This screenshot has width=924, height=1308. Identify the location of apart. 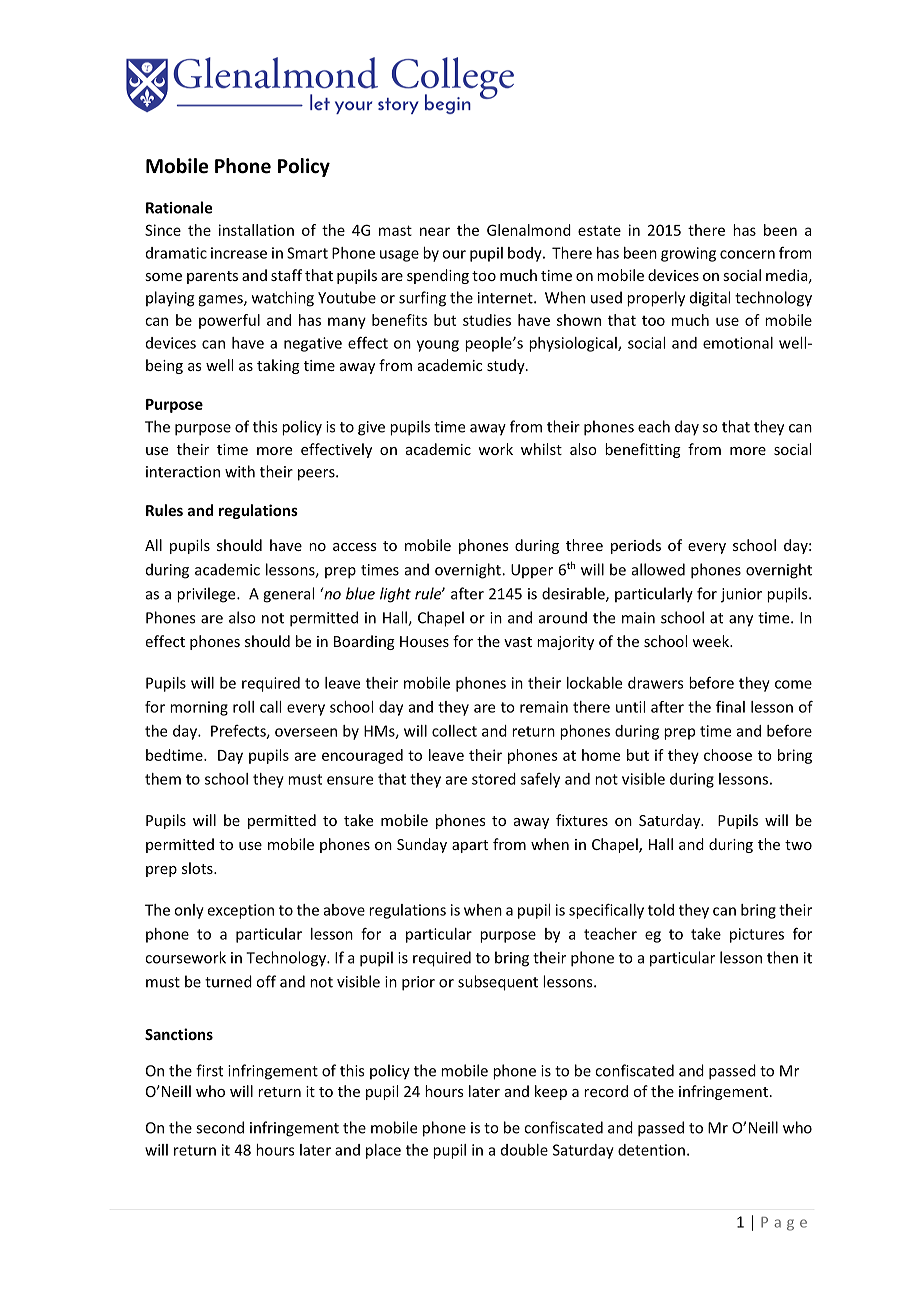
(470, 846).
